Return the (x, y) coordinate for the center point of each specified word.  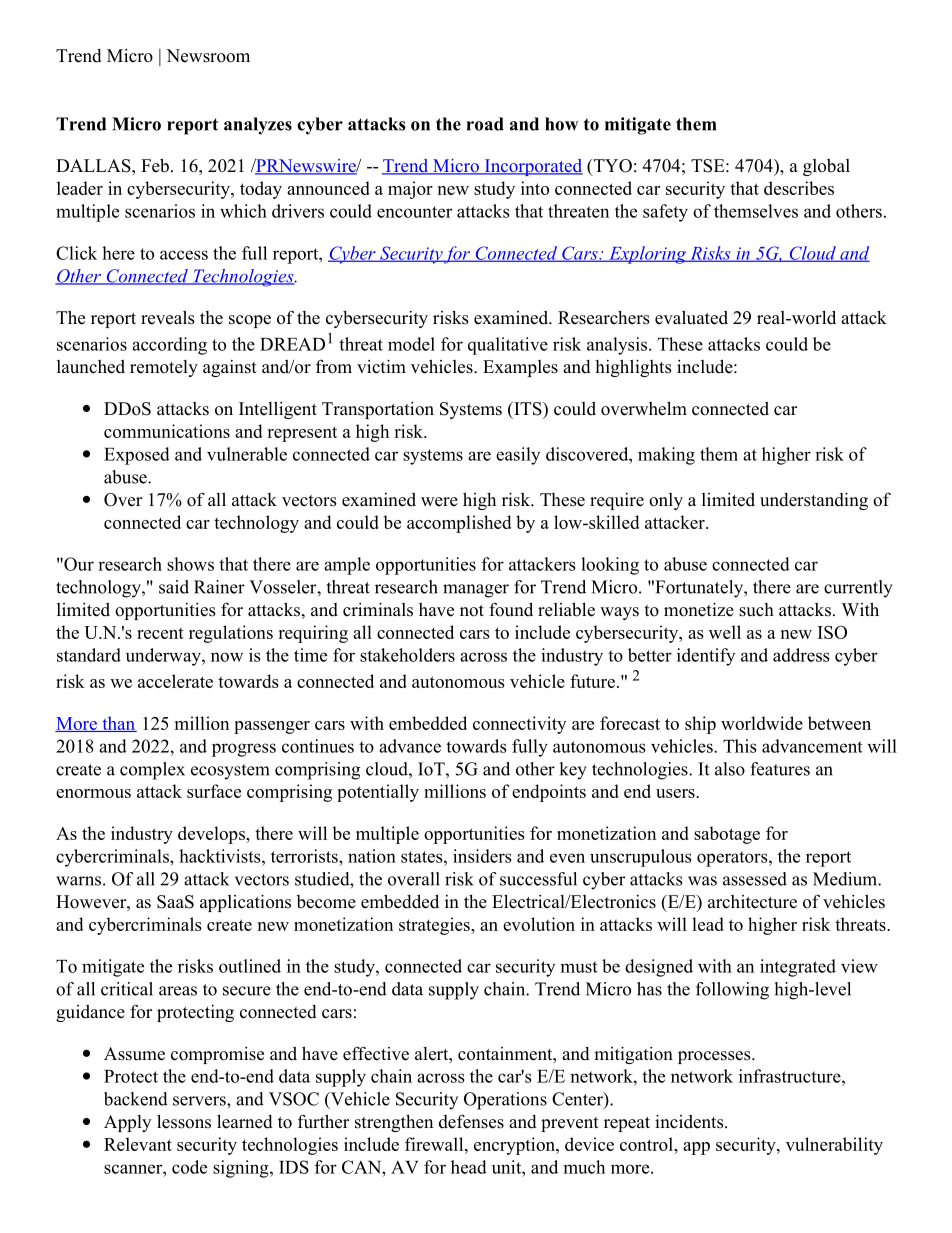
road (485, 124)
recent (160, 633)
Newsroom (208, 56)
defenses (471, 1121)
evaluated (691, 317)
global (826, 167)
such (756, 610)
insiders (482, 856)
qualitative (508, 346)
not (472, 611)
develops (212, 835)
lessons (184, 1121)
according (169, 346)
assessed (755, 879)
